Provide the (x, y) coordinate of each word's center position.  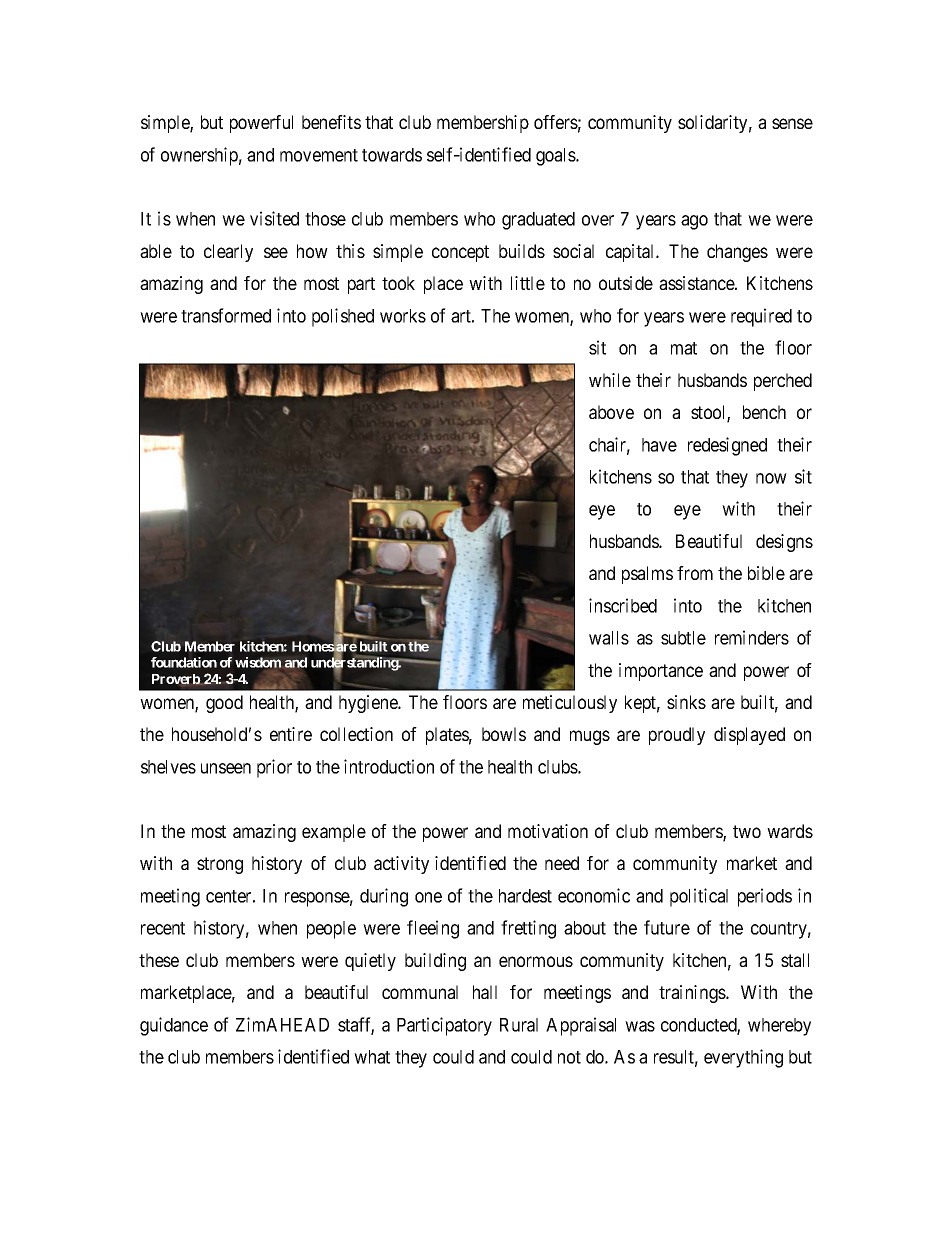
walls (609, 638)
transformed (226, 315)
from (695, 573)
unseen (226, 768)
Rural (519, 1025)
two (747, 831)
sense (792, 123)
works (403, 316)
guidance (174, 1026)
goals (556, 157)
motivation (548, 831)
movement (319, 155)
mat (684, 348)
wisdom (258, 662)
